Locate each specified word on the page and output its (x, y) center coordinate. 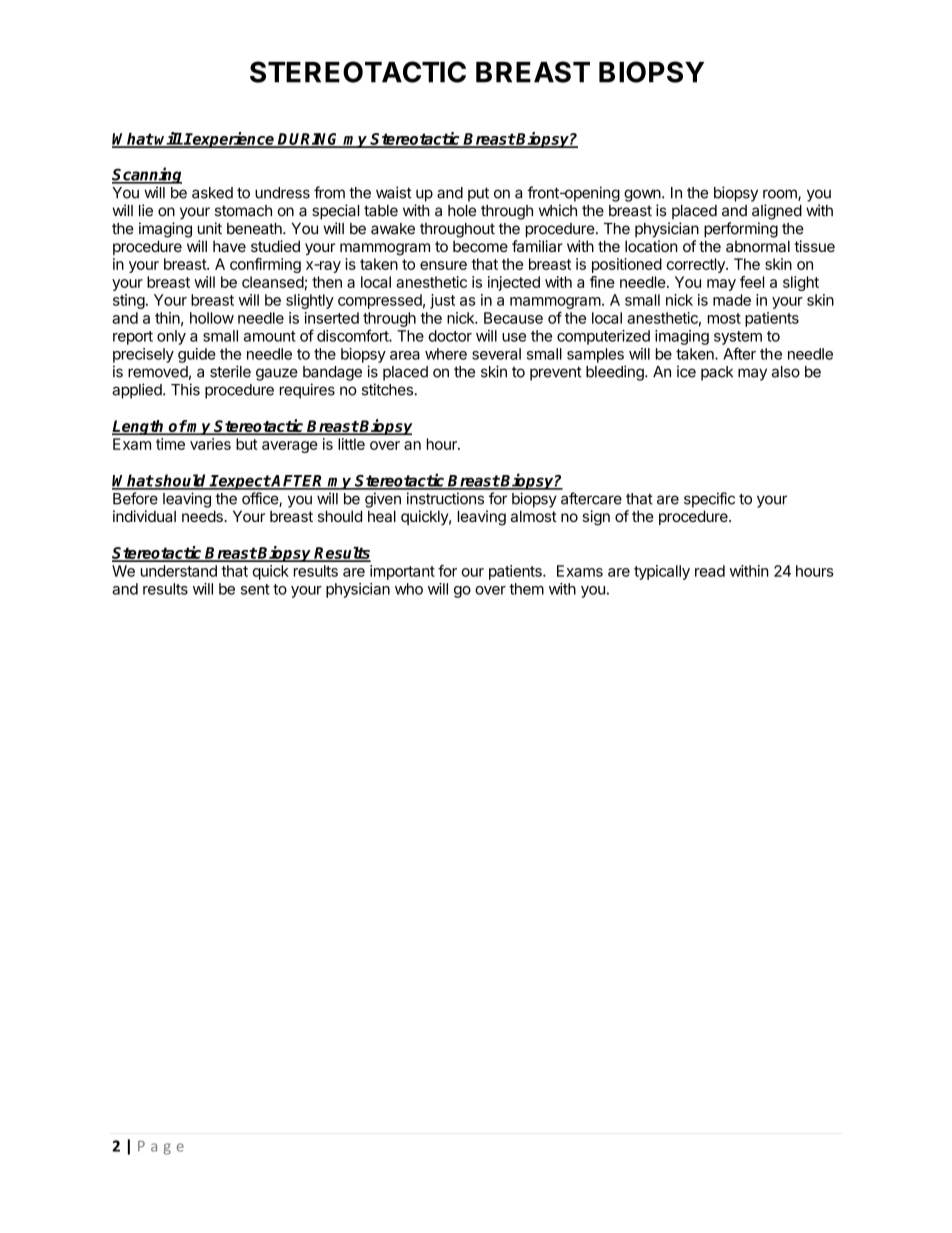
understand (179, 571)
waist (394, 192)
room (781, 195)
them (526, 589)
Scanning (147, 175)
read (710, 571)
